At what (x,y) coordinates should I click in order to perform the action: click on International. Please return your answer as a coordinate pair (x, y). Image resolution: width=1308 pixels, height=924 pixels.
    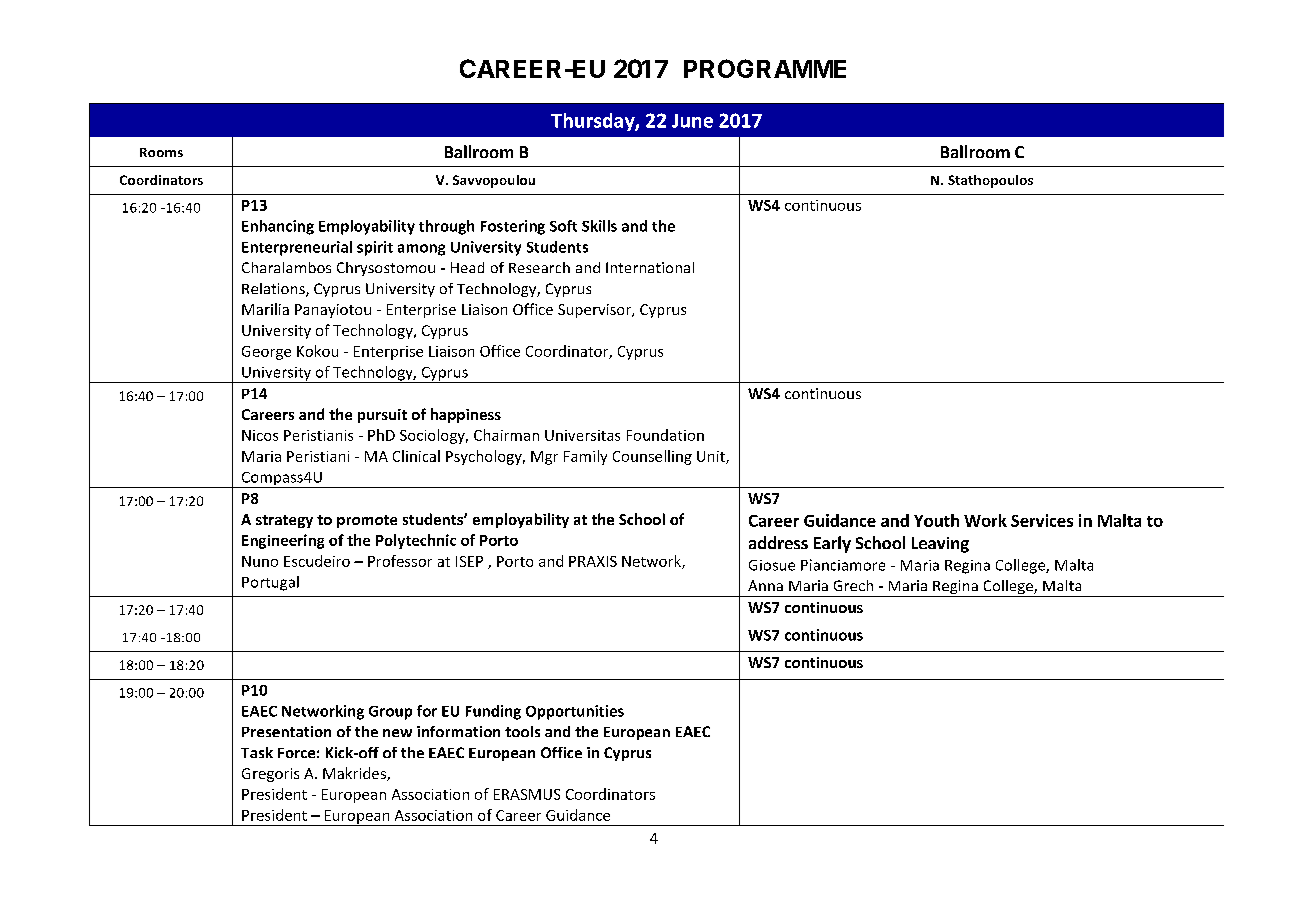
    Looking at the image, I should click on (650, 267).
